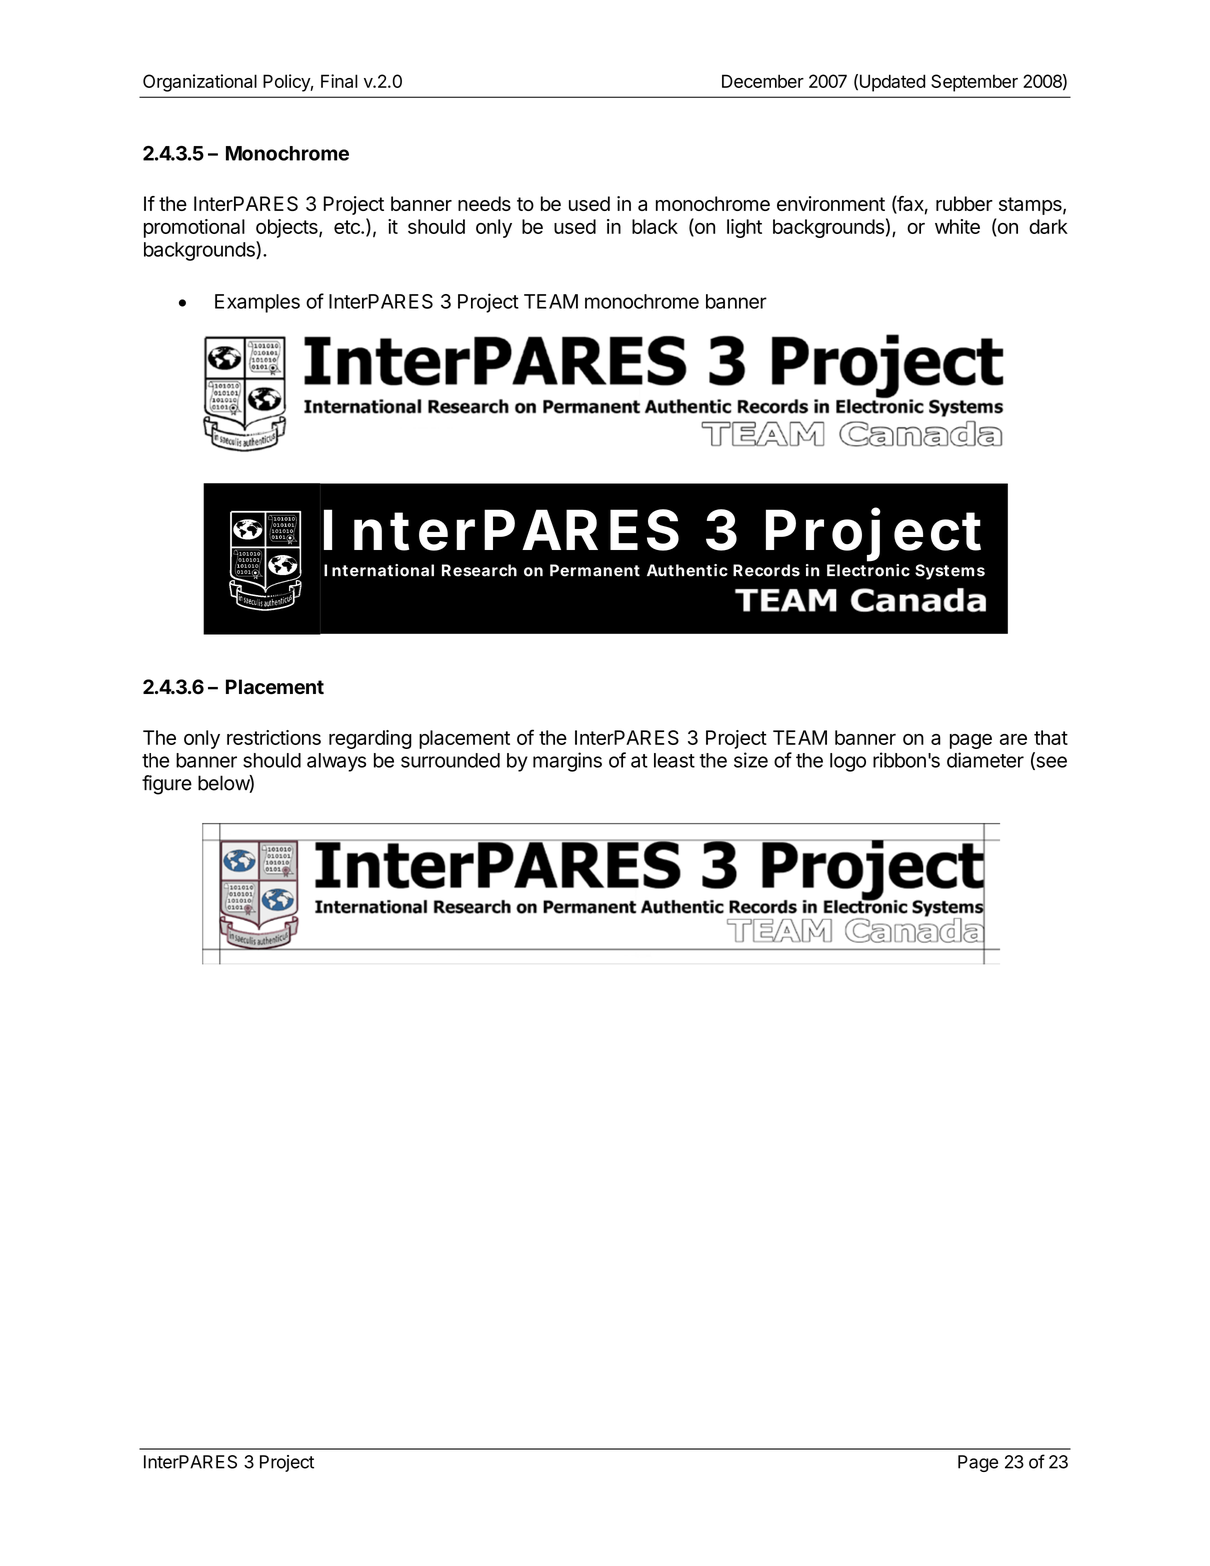 This screenshot has height=1566, width=1210. Describe the element at coordinates (339, 81) in the screenshot. I see `Final` at that location.
